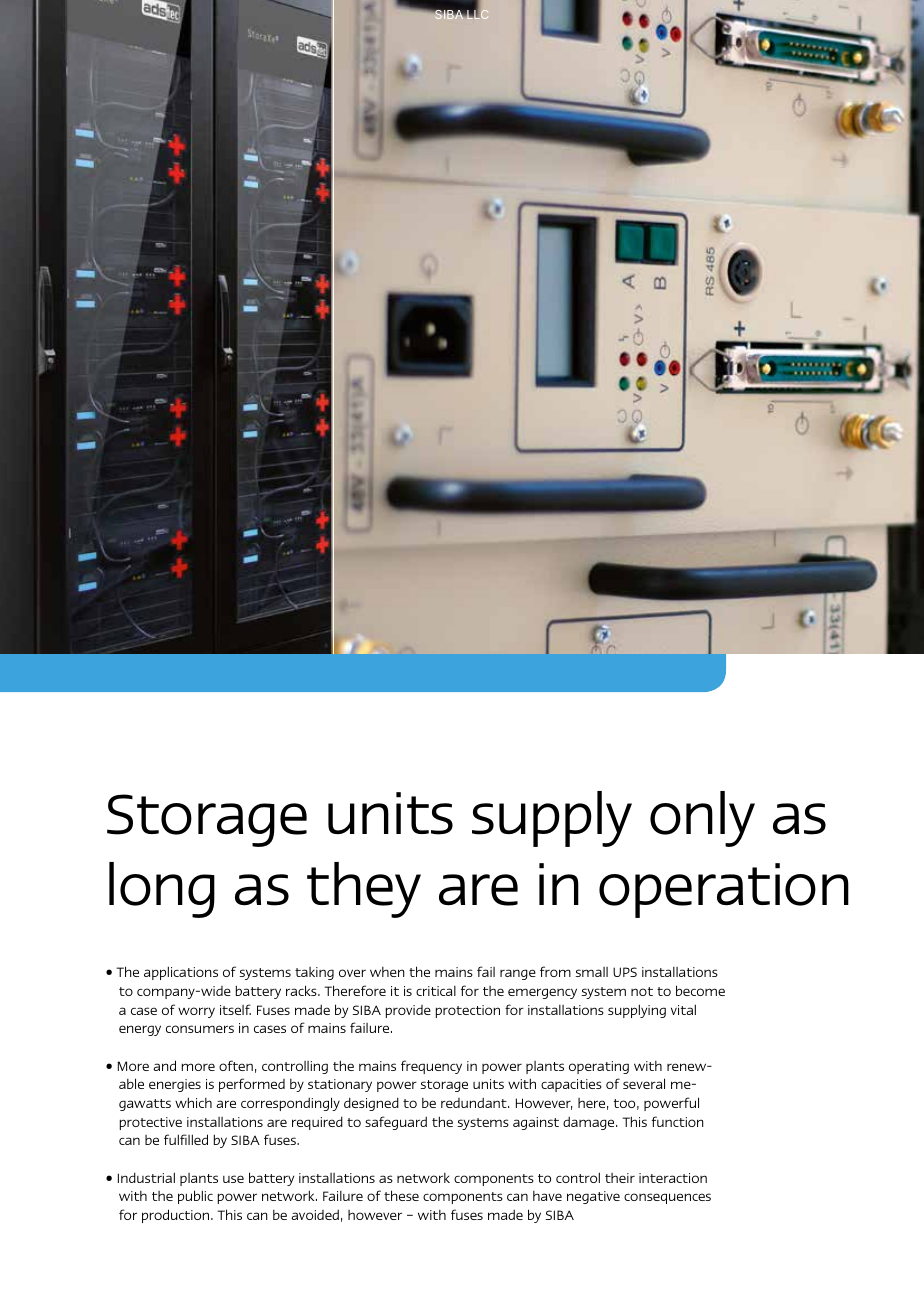  Describe the element at coordinates (625, 972) in the screenshot. I see `UPS` at that location.
